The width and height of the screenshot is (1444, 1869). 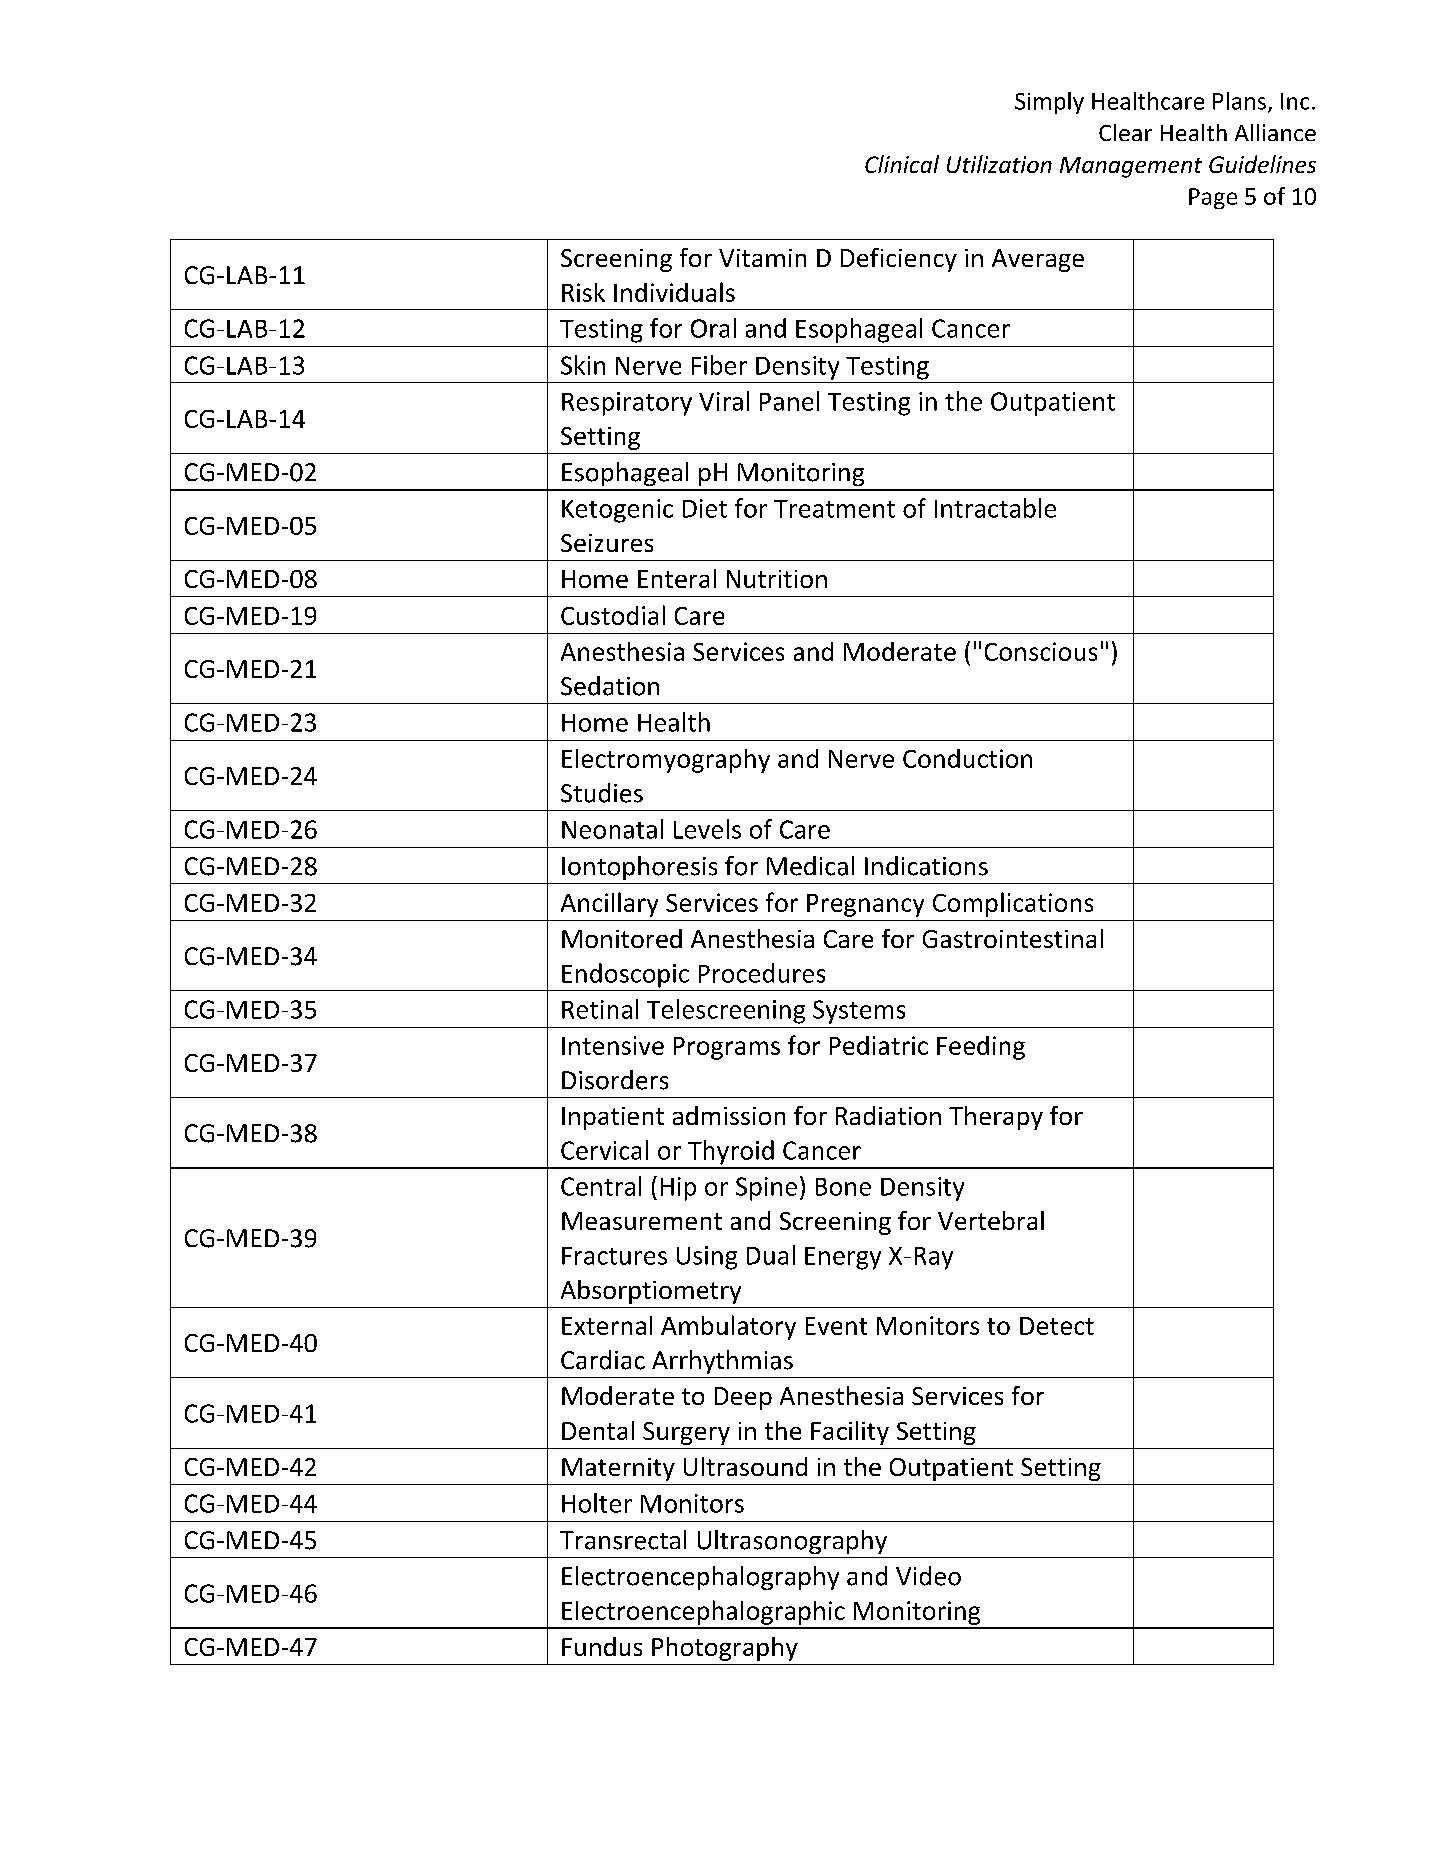 What do you see at coordinates (1013, 904) in the screenshot?
I see `Complications` at bounding box center [1013, 904].
